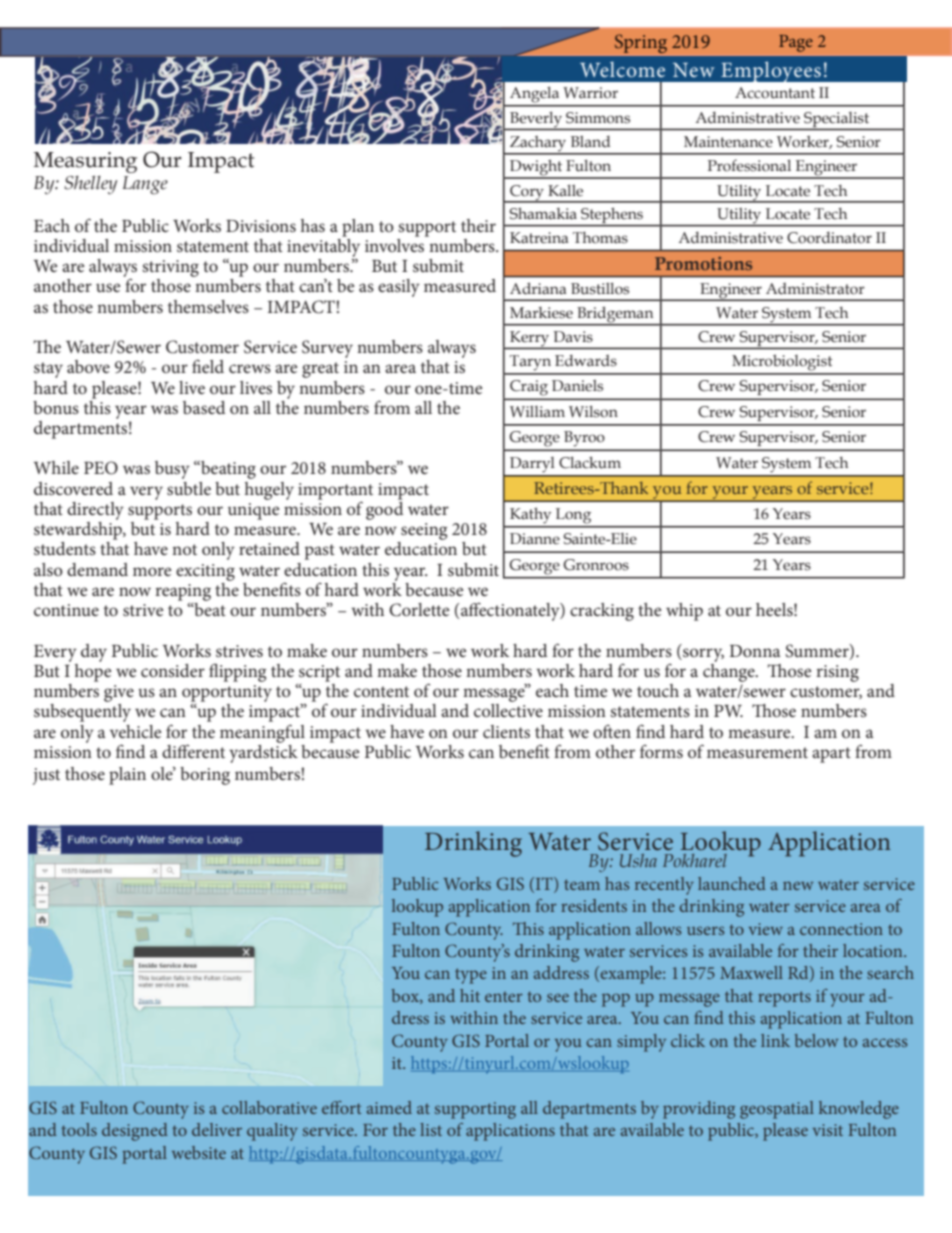 The image size is (952, 1233). Describe the element at coordinates (85, 162) in the image. I see `Measuring` at that location.
